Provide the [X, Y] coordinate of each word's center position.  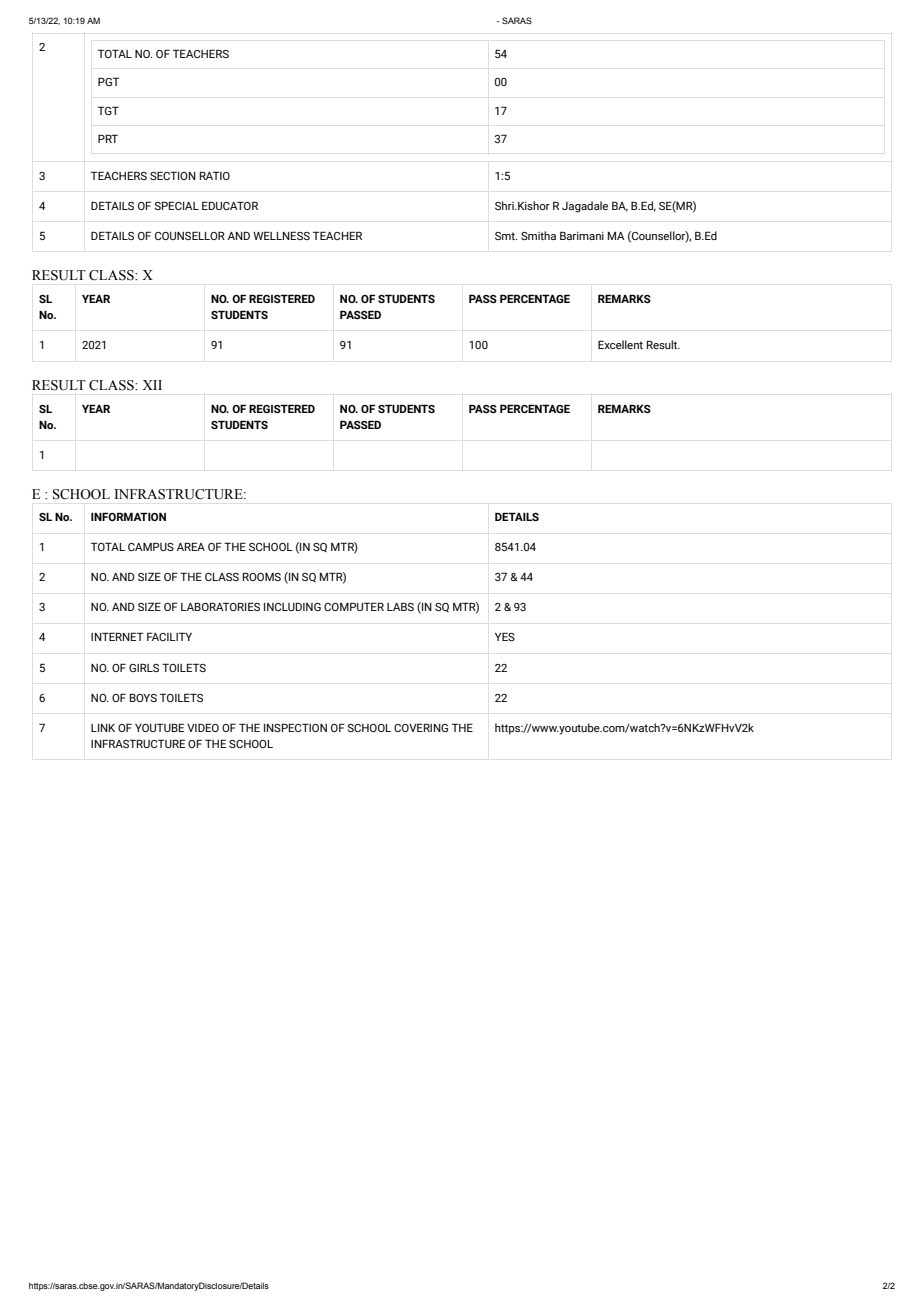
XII [152, 385]
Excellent [620, 344]
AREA [191, 546]
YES [505, 636]
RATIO [215, 175]
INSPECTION [295, 727]
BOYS [143, 697]
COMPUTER [354, 606]
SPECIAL [176, 205]
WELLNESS [281, 235]
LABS [400, 606]
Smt [506, 236]
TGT [108, 110]
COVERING [421, 727]
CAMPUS [151, 546]
